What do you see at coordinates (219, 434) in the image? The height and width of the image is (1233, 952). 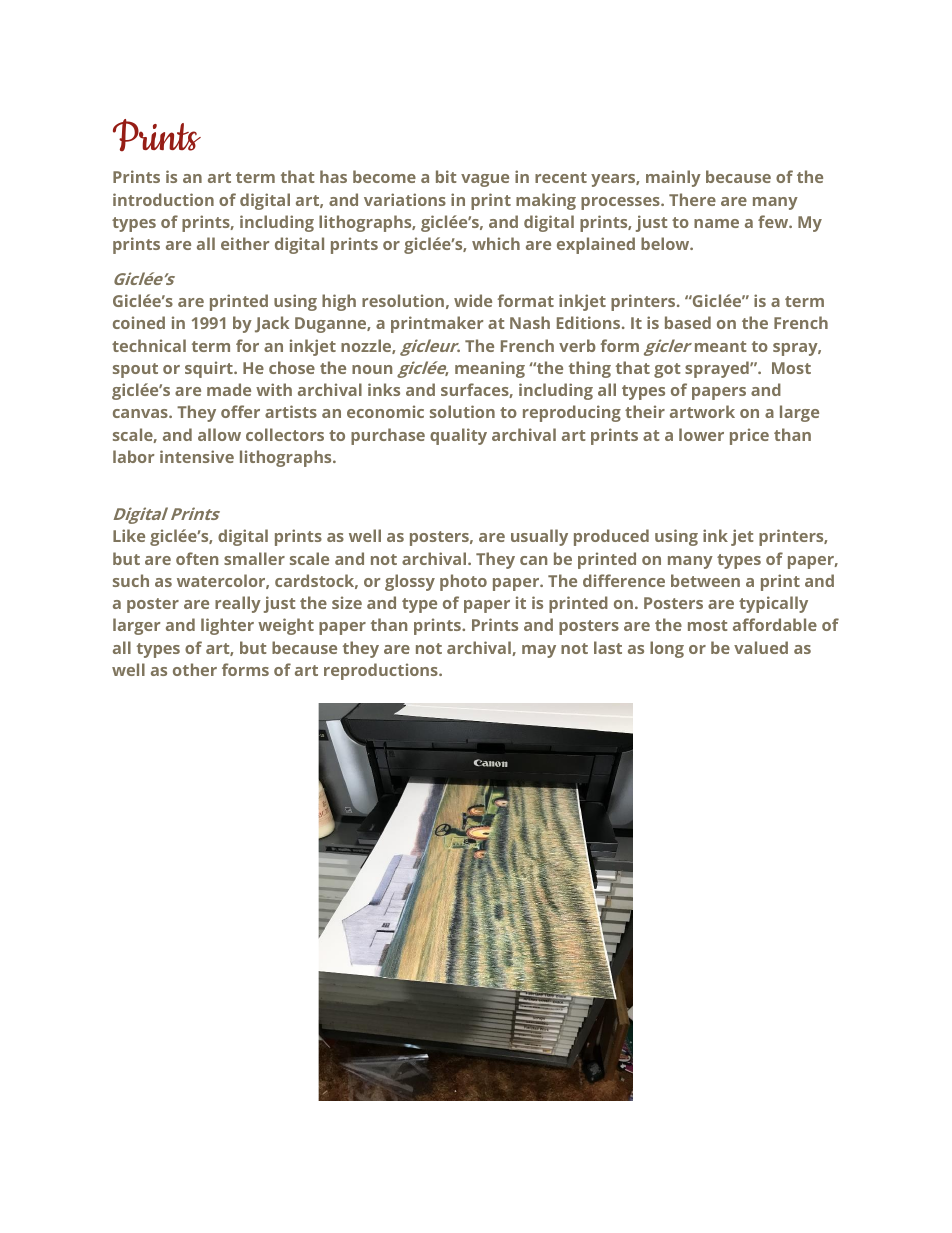 I see `allow` at bounding box center [219, 434].
